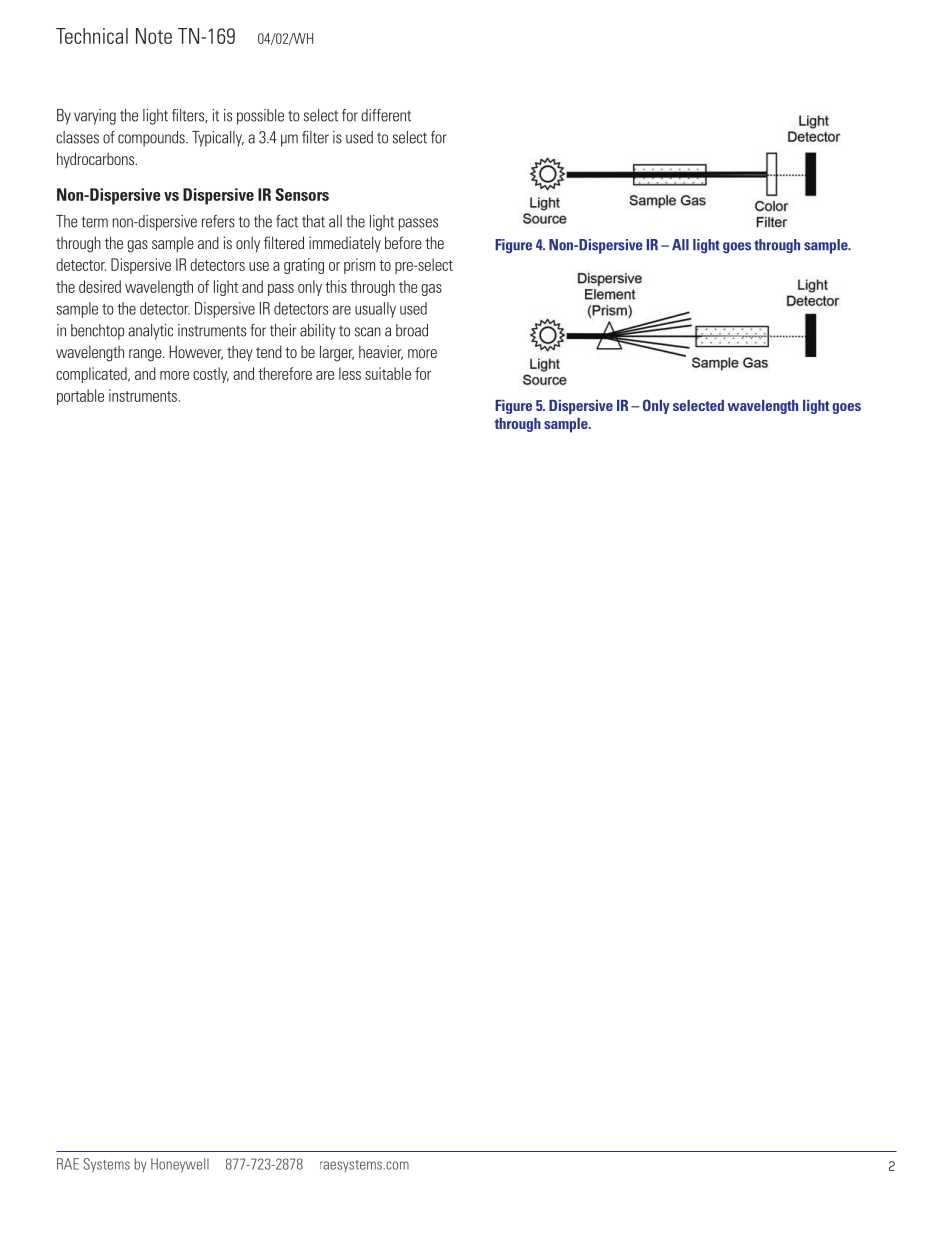 This image has height=1233, width=952. What do you see at coordinates (218, 139) in the image?
I see `Typically` at bounding box center [218, 139].
